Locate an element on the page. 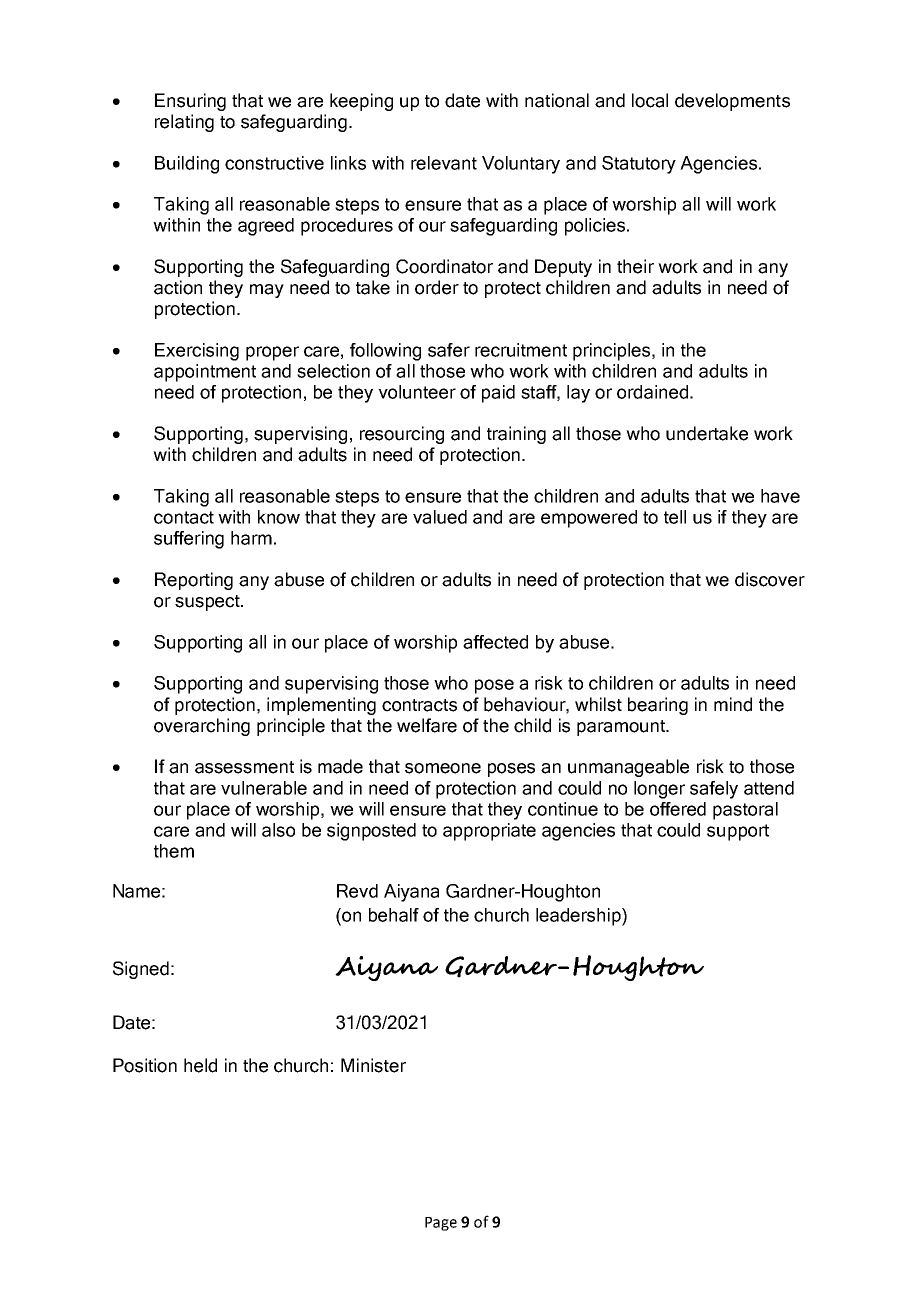 Image resolution: width=924 pixels, height=1308 pixels. valued is located at coordinates (440, 517).
